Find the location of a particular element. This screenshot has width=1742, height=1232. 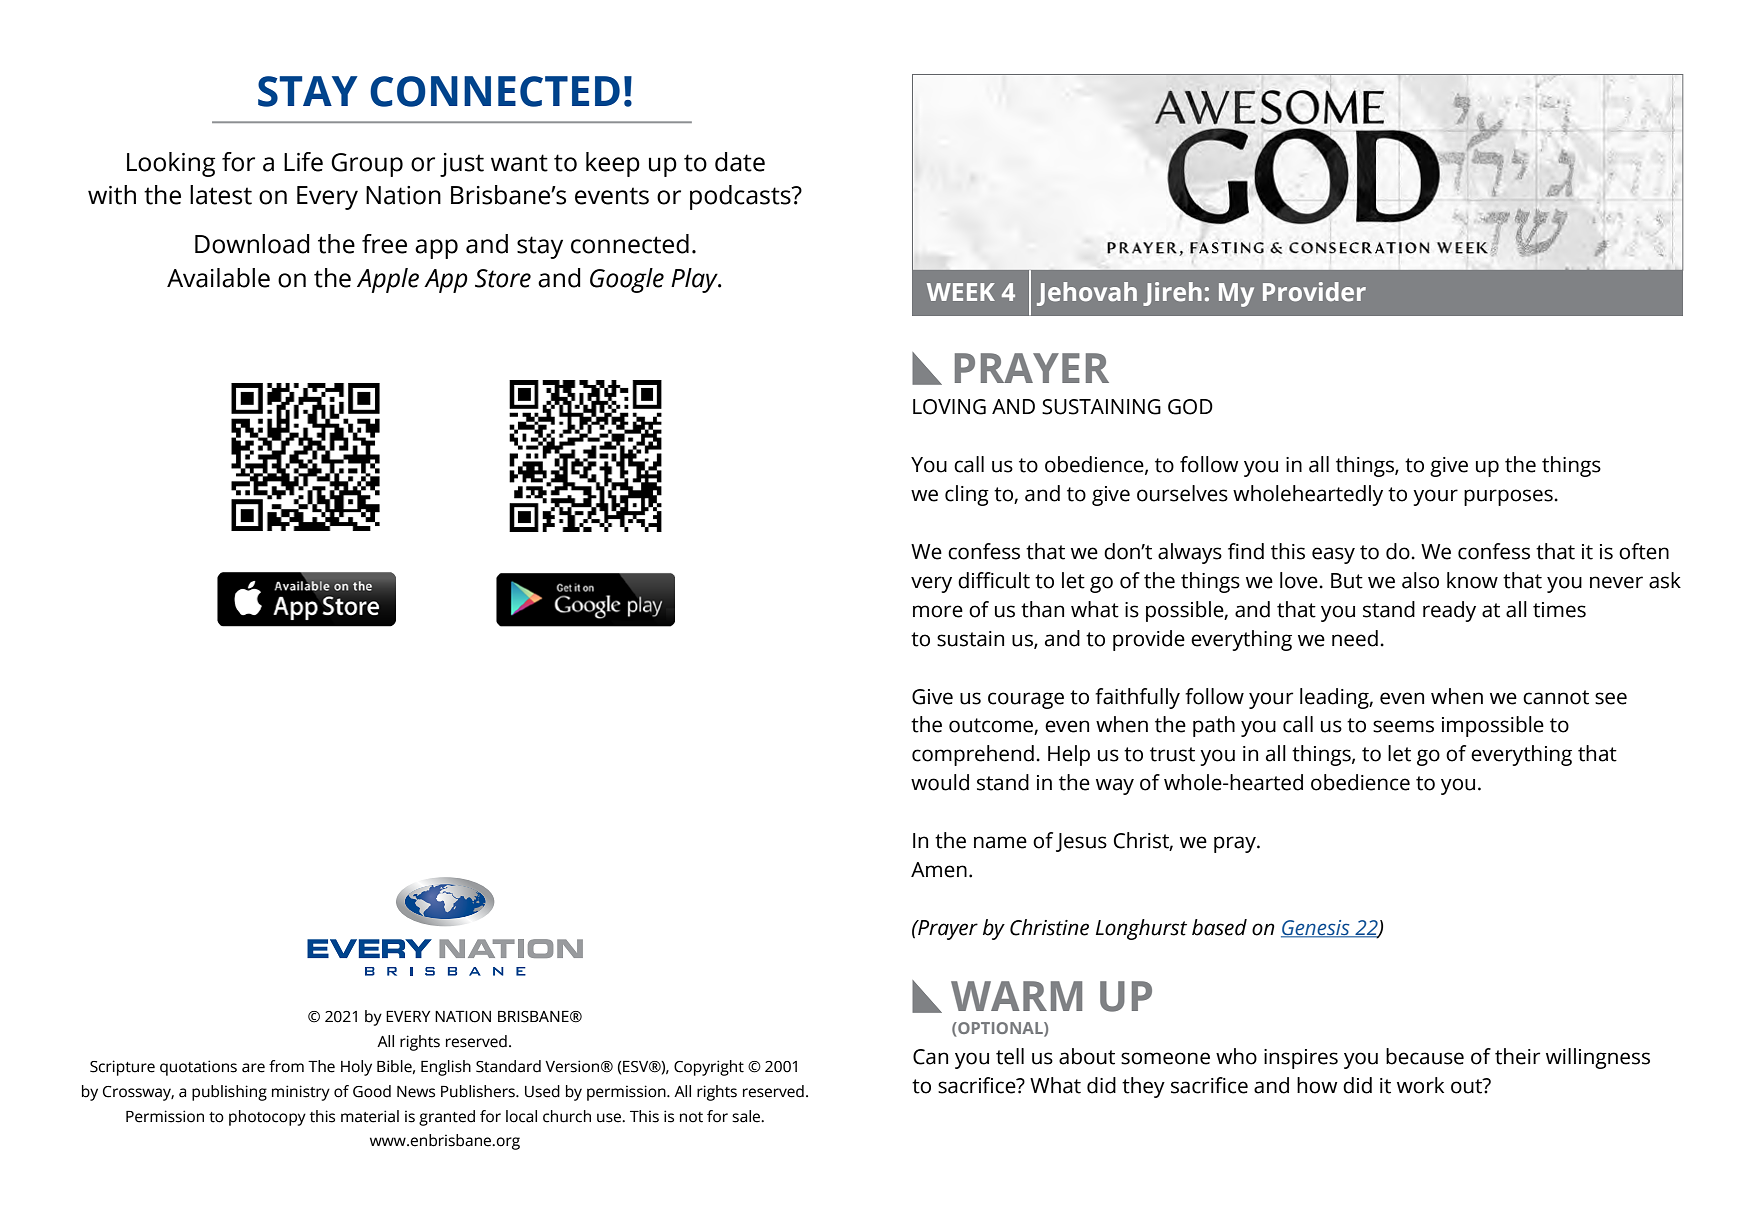

latest is located at coordinates (221, 195).
